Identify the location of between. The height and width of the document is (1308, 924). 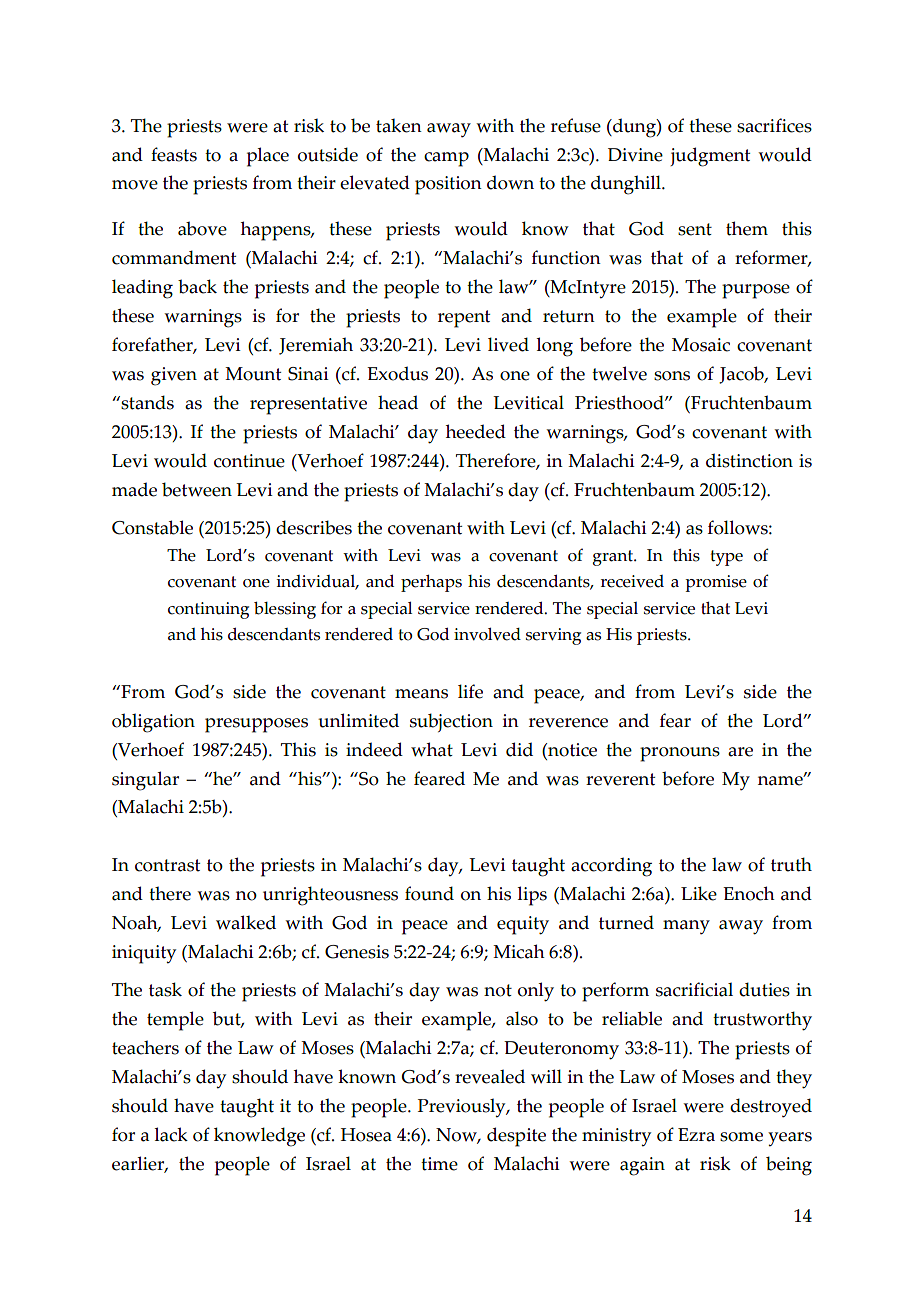
(197, 489).
